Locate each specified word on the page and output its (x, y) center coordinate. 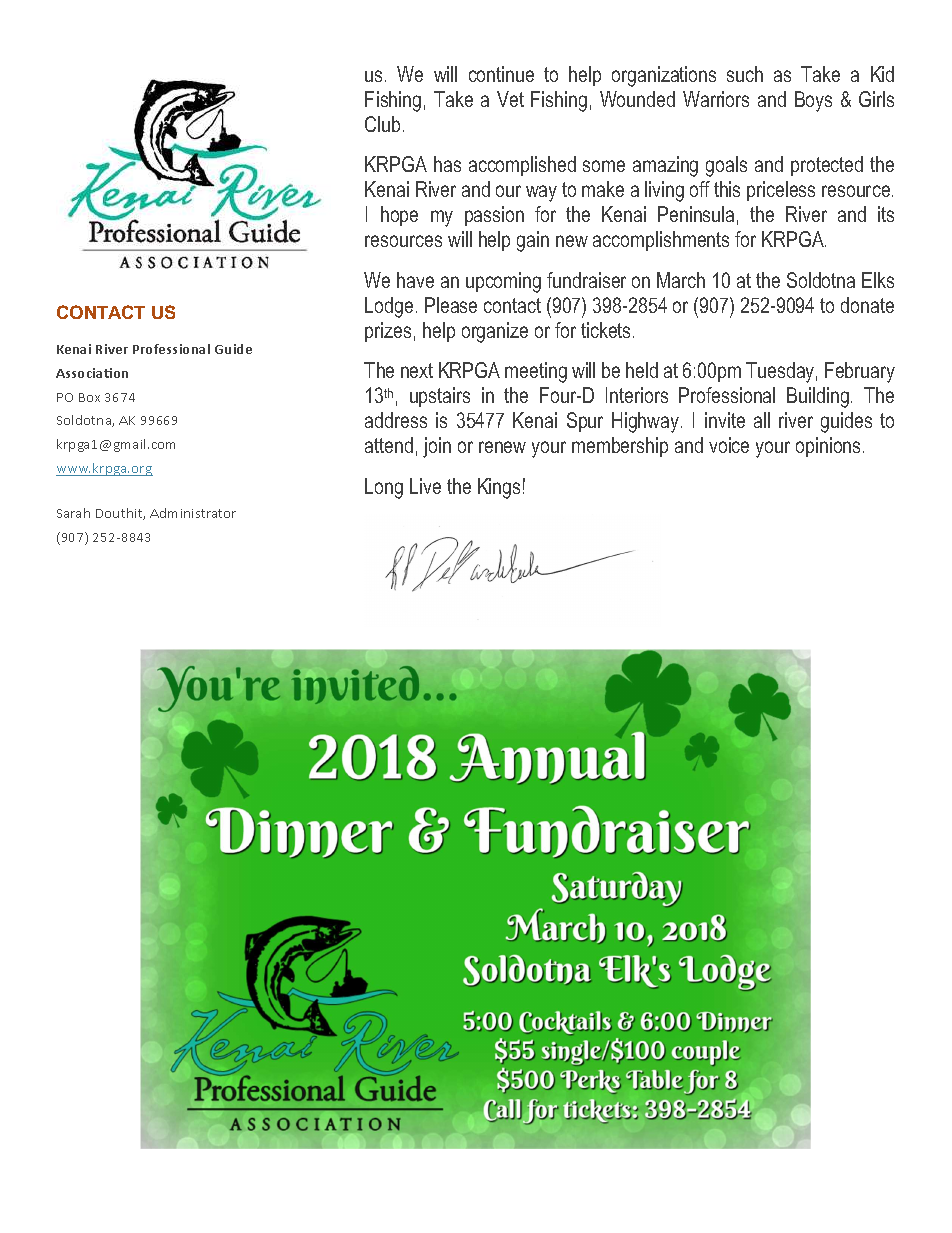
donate (867, 305)
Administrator (193, 513)
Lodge (389, 307)
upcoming (503, 282)
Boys (813, 101)
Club (382, 124)
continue (501, 74)
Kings (499, 488)
